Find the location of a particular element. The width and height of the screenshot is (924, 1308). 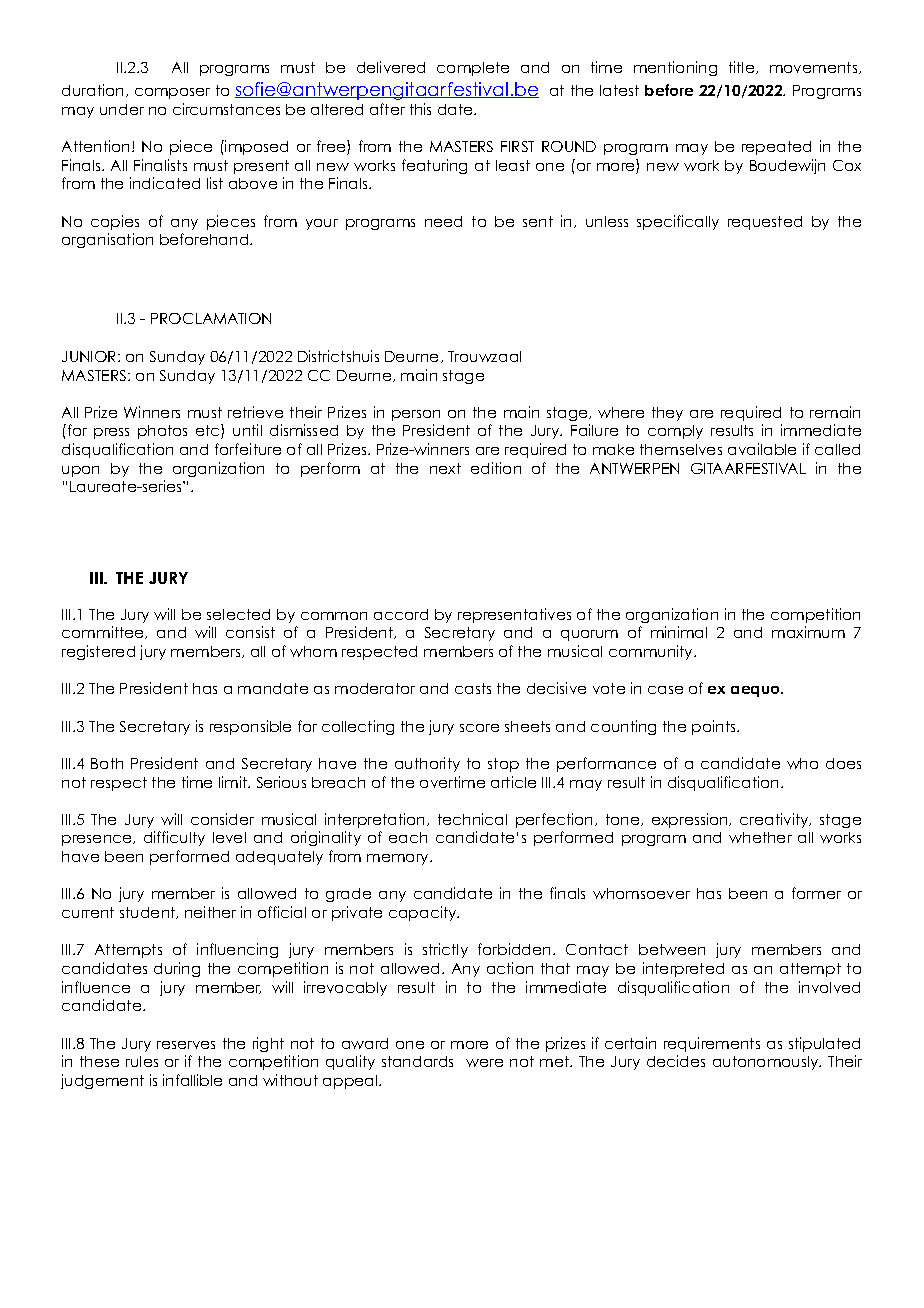

complete is located at coordinates (473, 69).
